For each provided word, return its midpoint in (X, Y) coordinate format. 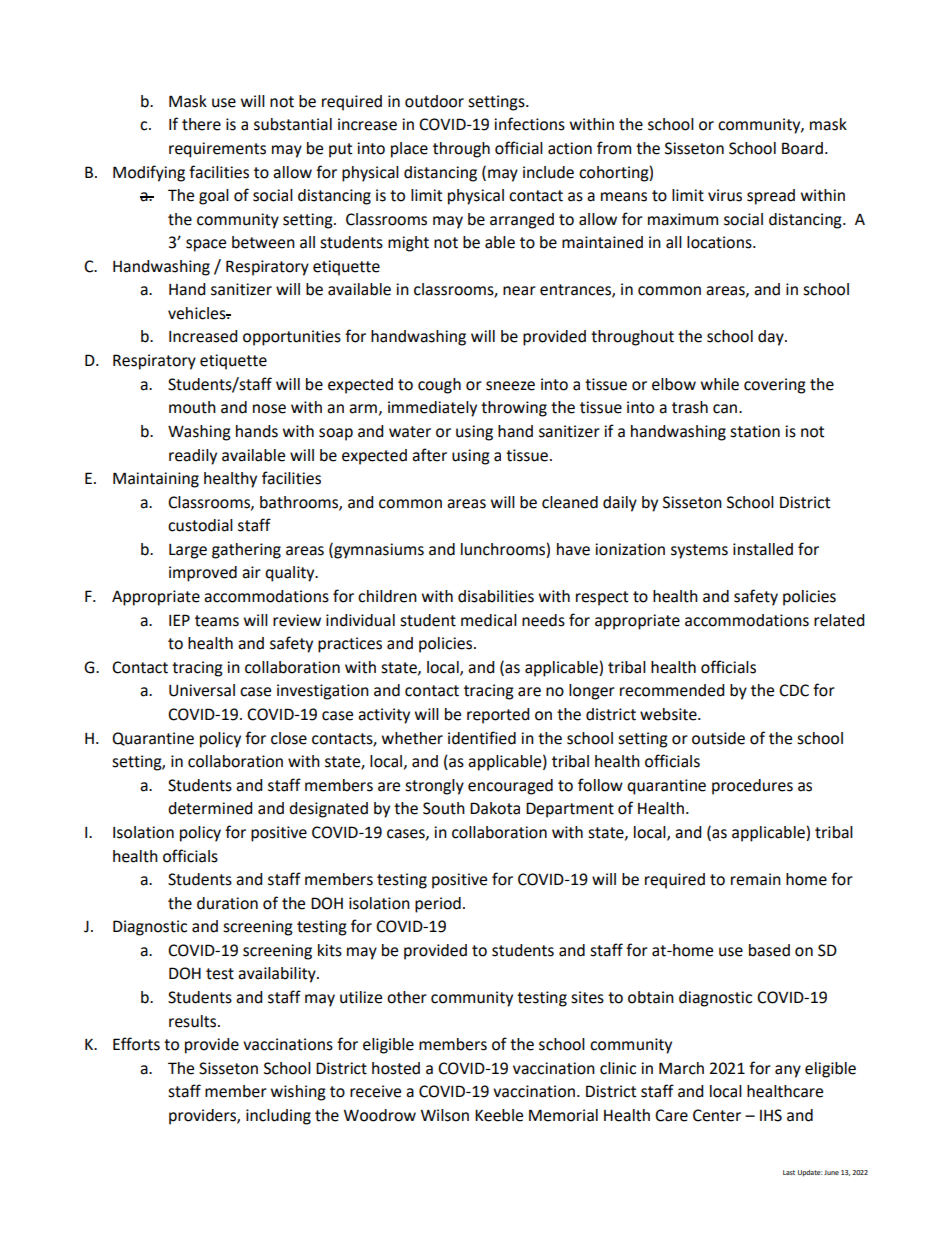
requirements (217, 150)
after (429, 455)
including (278, 1117)
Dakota (495, 808)
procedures (752, 787)
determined (210, 808)
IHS (771, 1115)
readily (193, 457)
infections (529, 124)
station (755, 431)
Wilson (445, 1115)
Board (802, 148)
